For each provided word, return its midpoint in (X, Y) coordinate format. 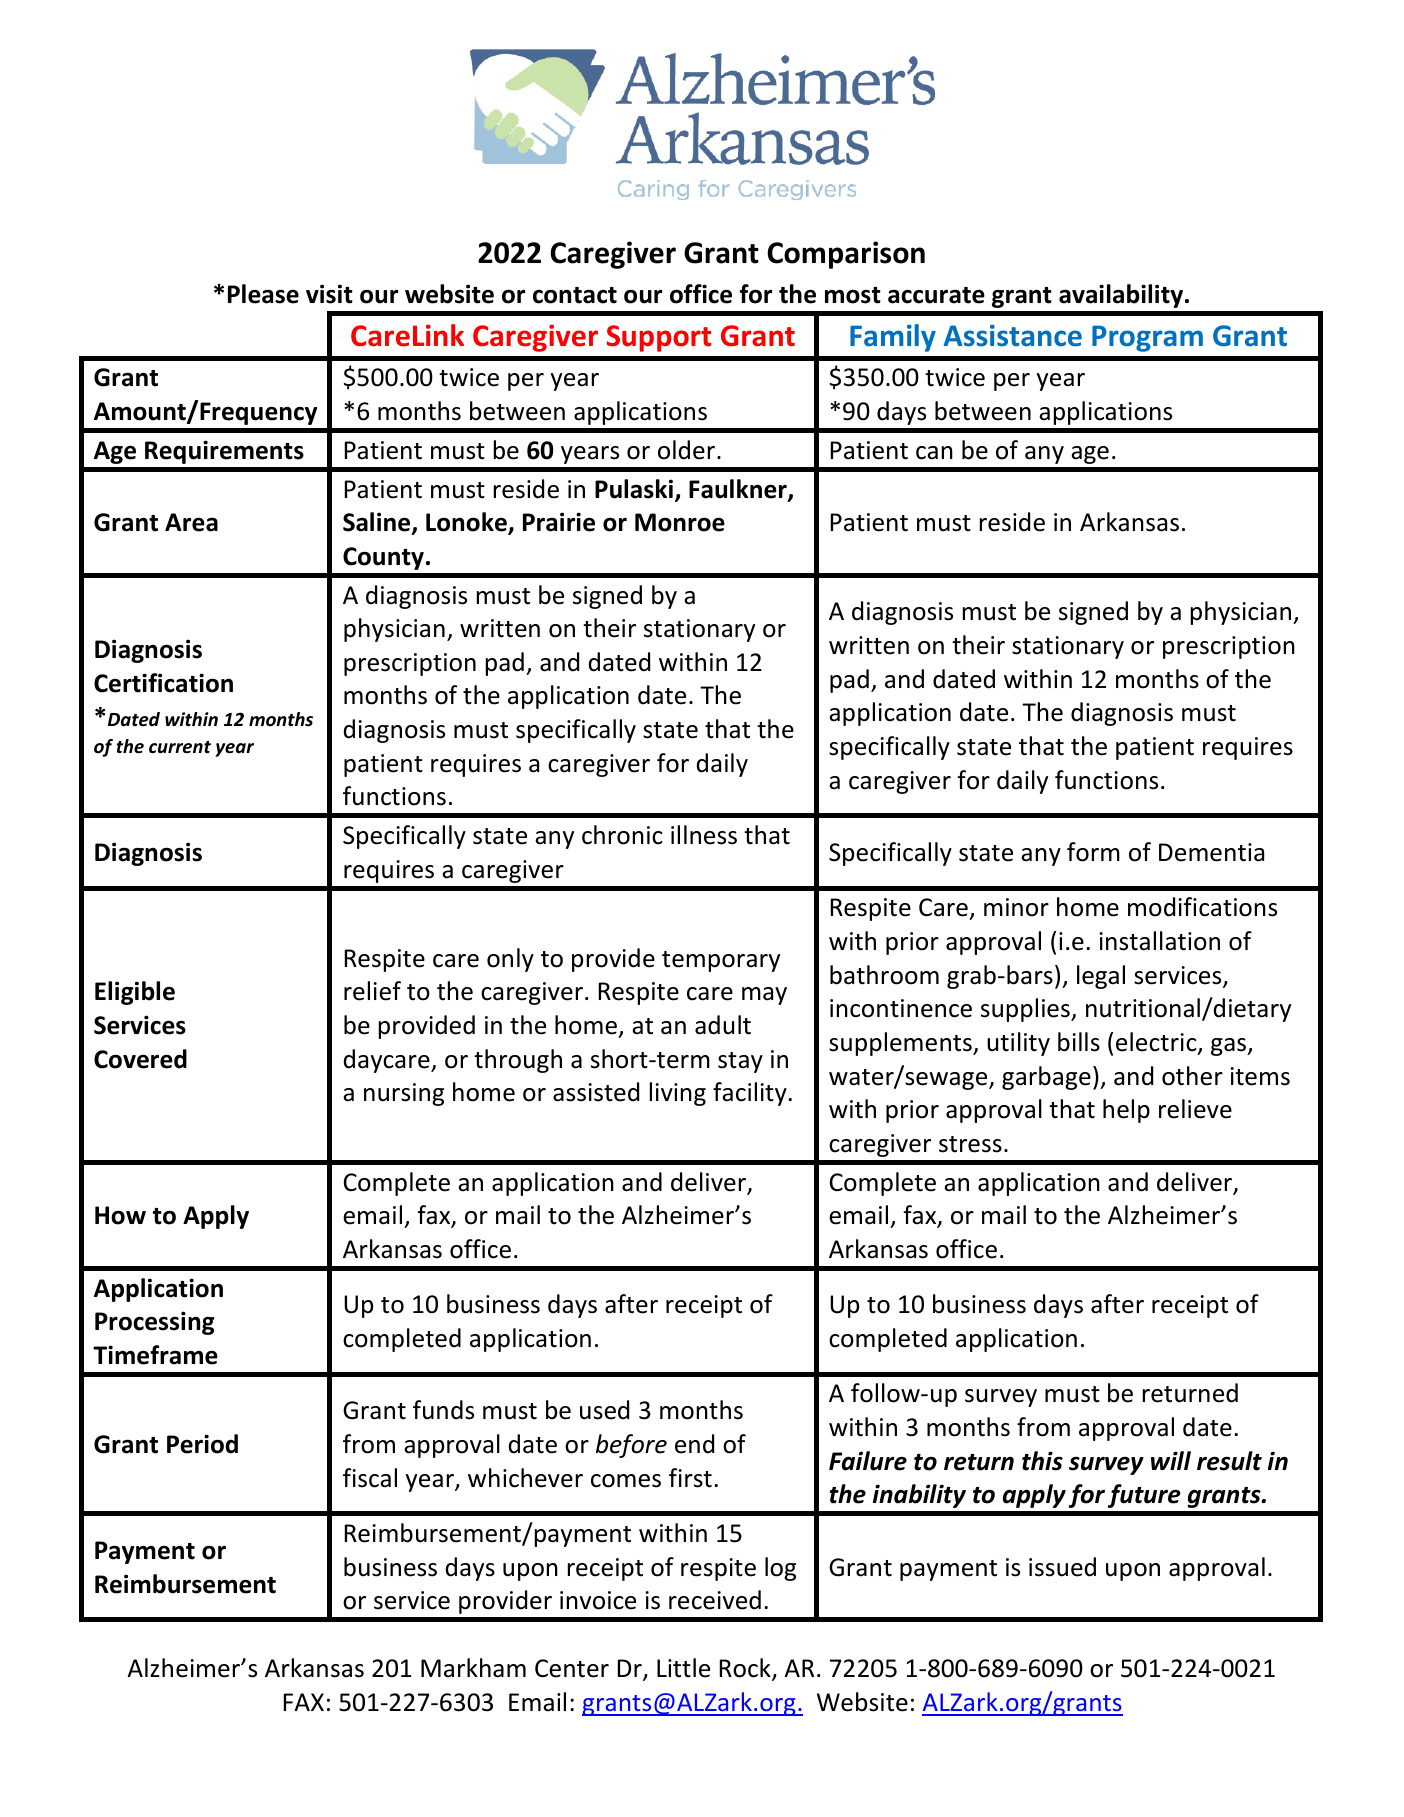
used (604, 1410)
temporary (721, 961)
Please (263, 294)
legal (1101, 977)
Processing (155, 1323)
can (934, 453)
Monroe (680, 522)
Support (659, 338)
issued (1062, 1567)
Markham (473, 1668)
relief (372, 991)
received (715, 1600)
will (1171, 1460)
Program (1147, 338)
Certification (163, 683)
